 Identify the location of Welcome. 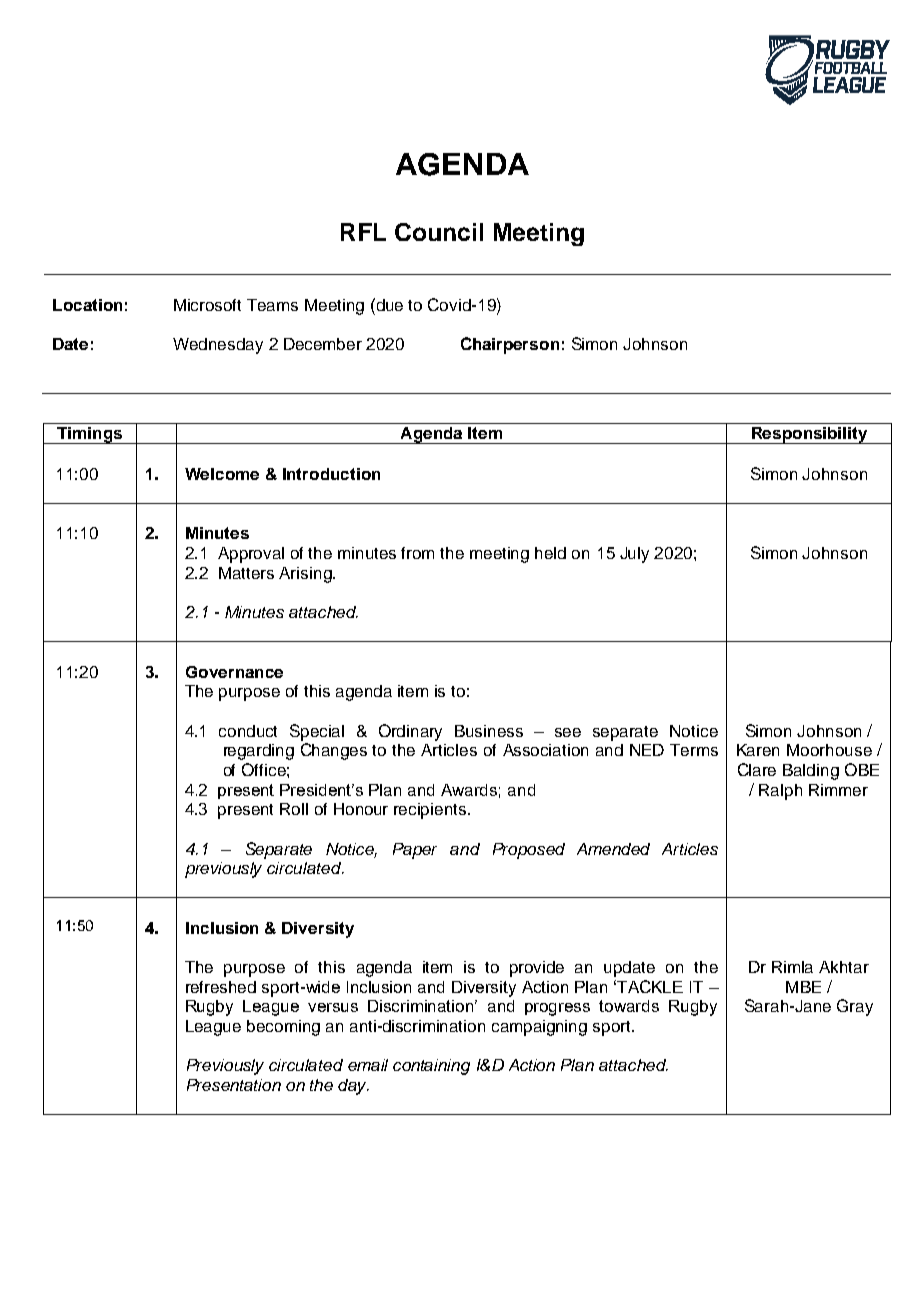
(222, 474).
